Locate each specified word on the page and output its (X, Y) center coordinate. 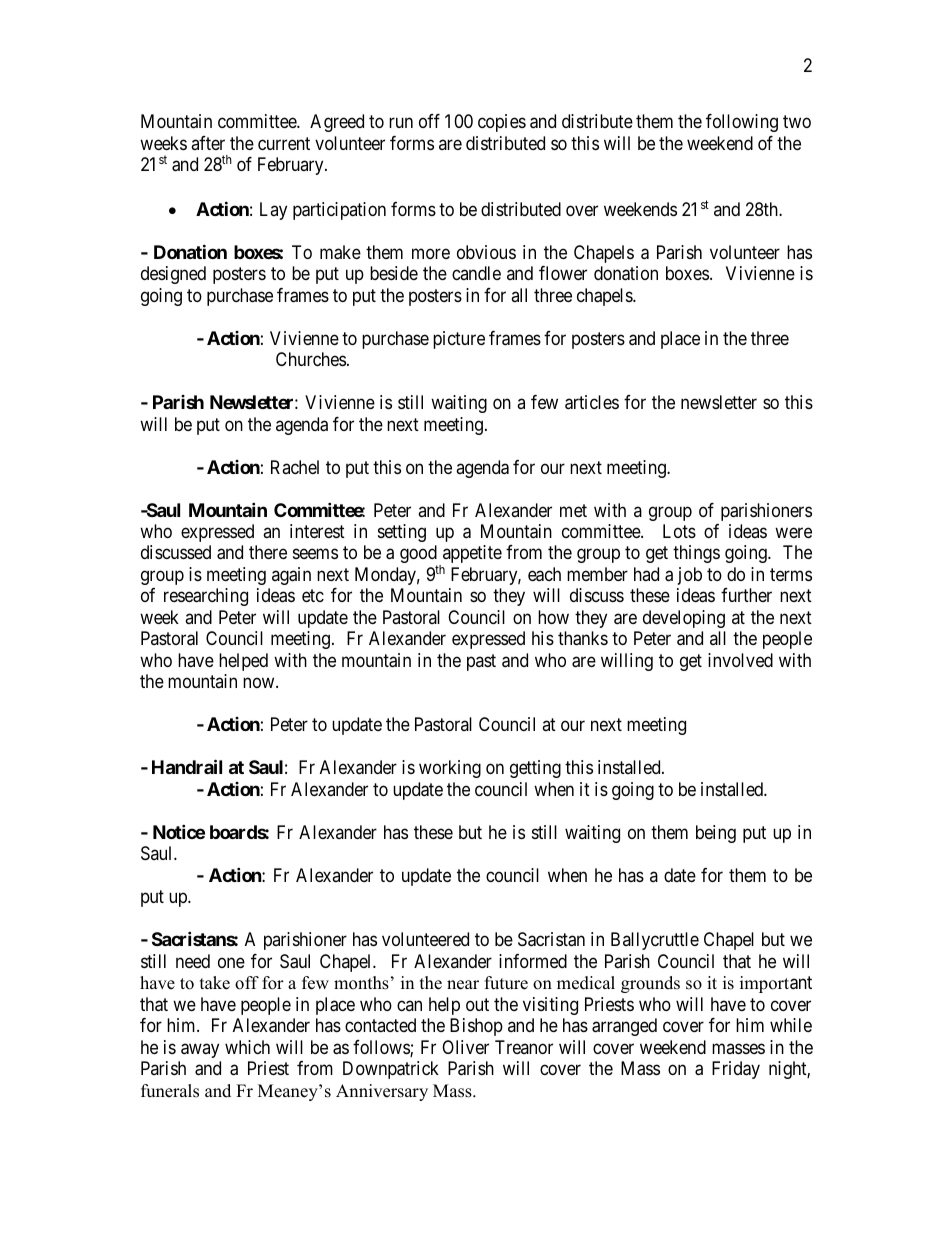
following (742, 123)
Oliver (465, 1047)
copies (502, 123)
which (247, 1047)
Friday (736, 1070)
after (208, 143)
